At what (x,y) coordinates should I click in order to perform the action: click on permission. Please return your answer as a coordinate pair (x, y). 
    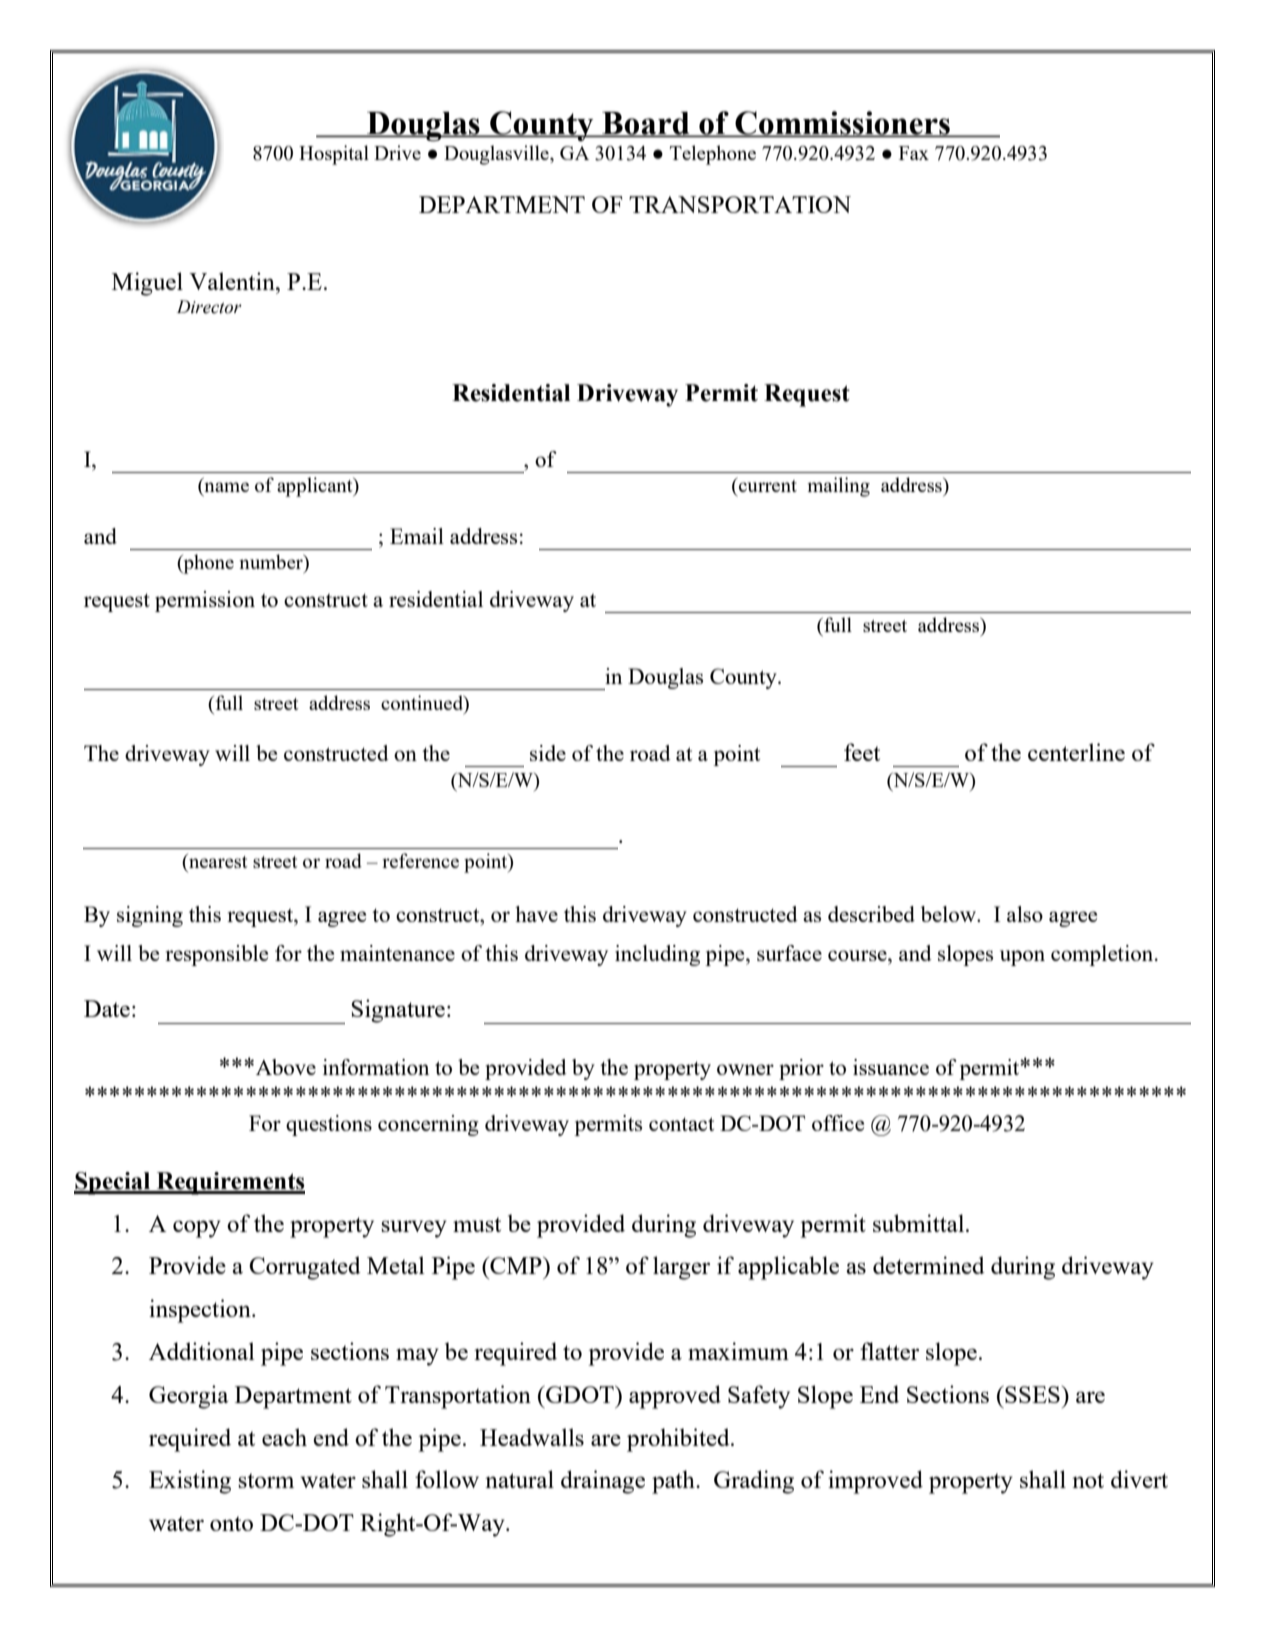
    Looking at the image, I should click on (205, 601).
